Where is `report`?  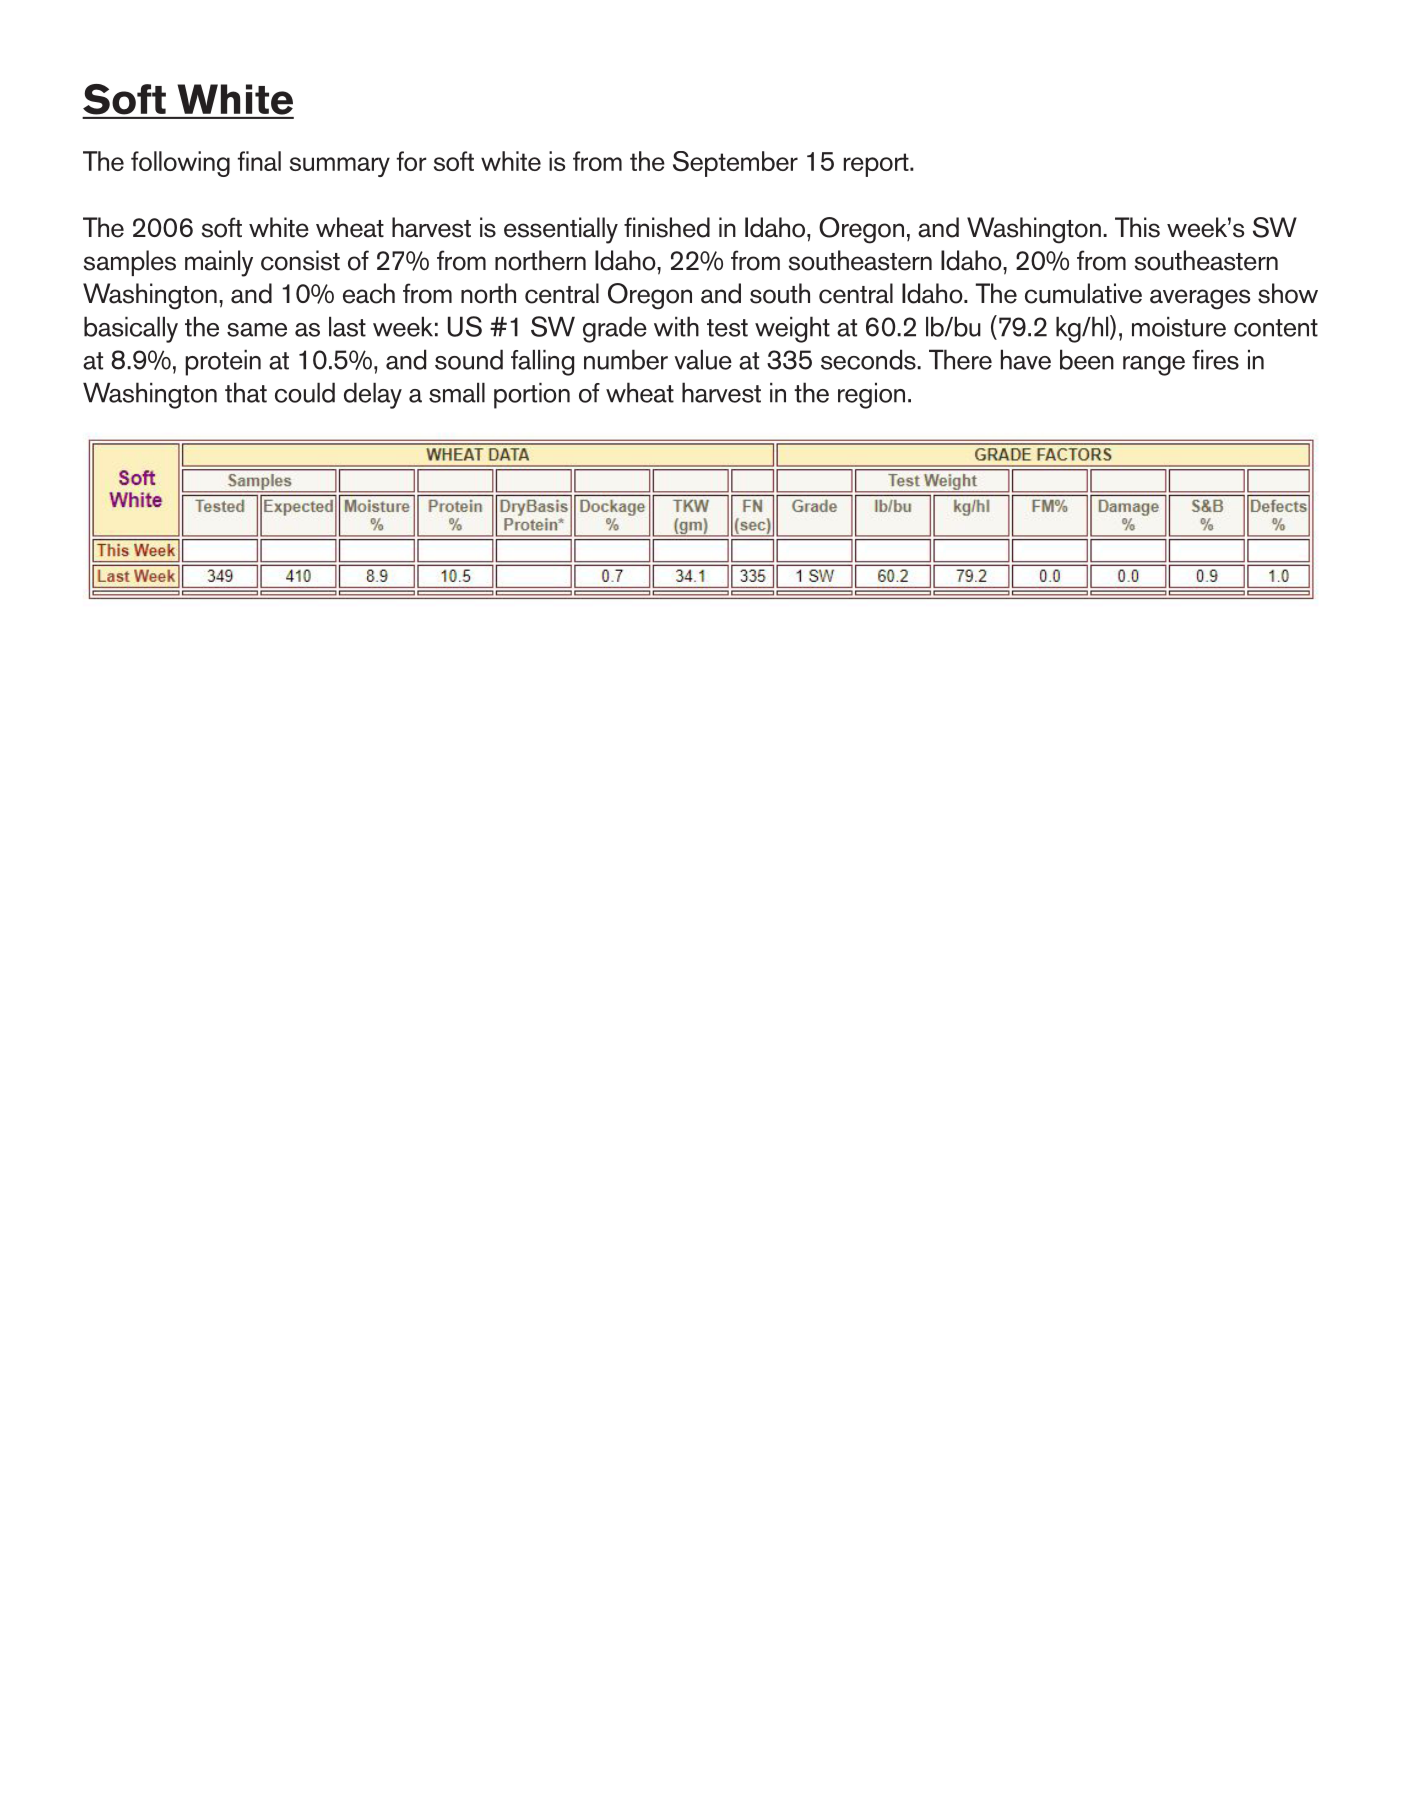 report is located at coordinates (877, 165).
